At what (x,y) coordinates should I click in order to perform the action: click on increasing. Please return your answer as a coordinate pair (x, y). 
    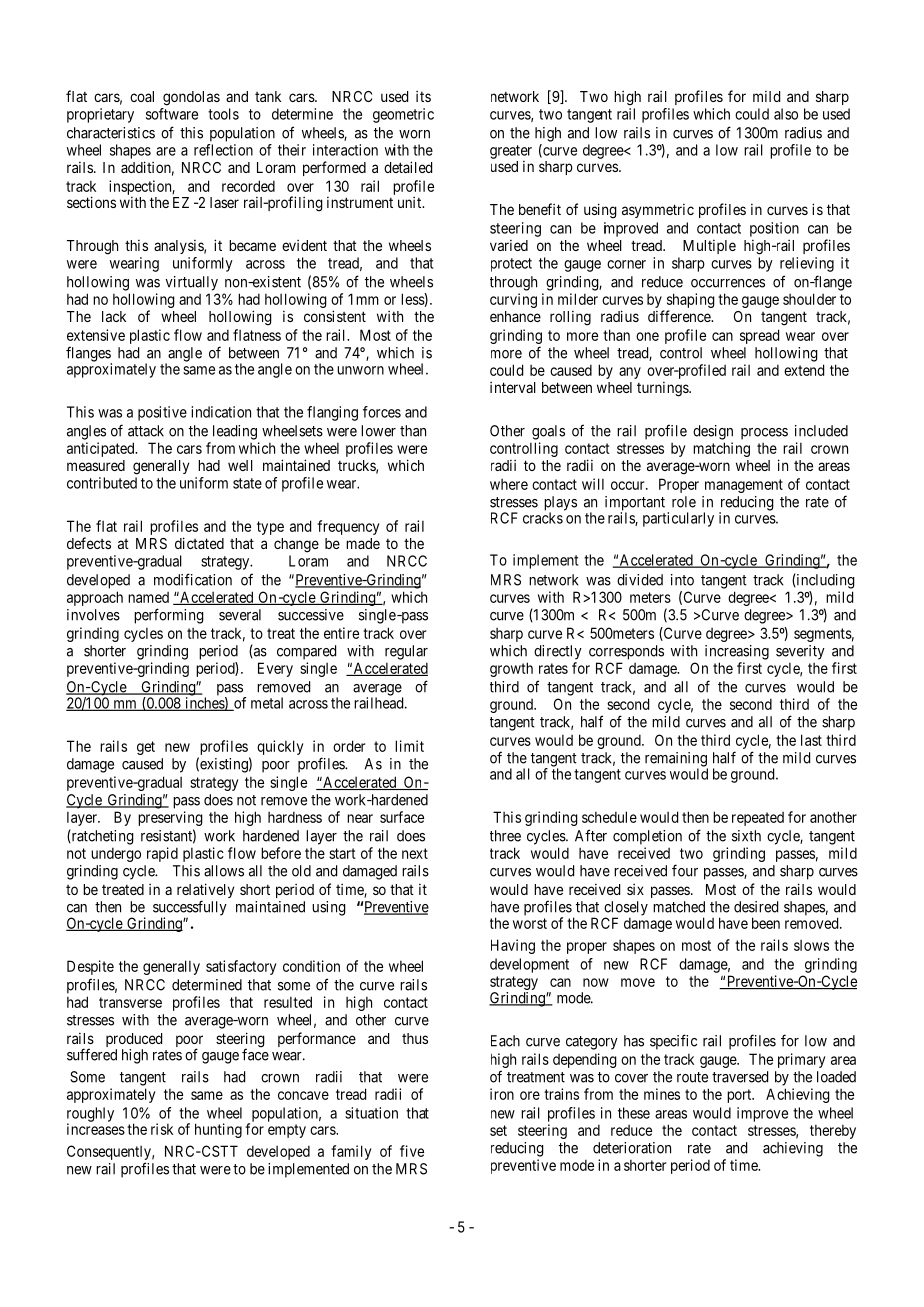
    Looking at the image, I should click on (737, 652).
